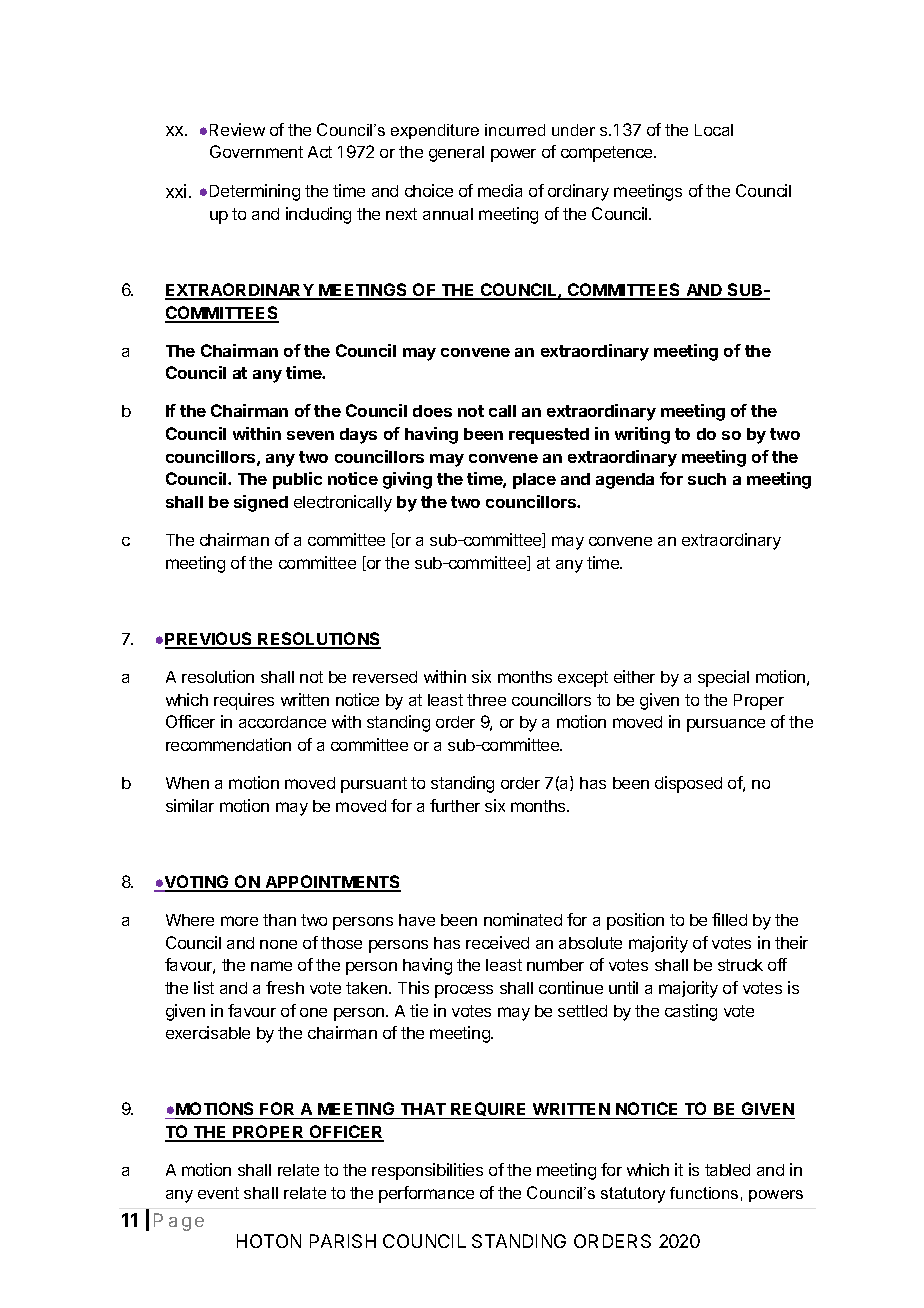 The height and width of the image is (1308, 924). Describe the element at coordinates (497, 942) in the image. I see `received` at that location.
